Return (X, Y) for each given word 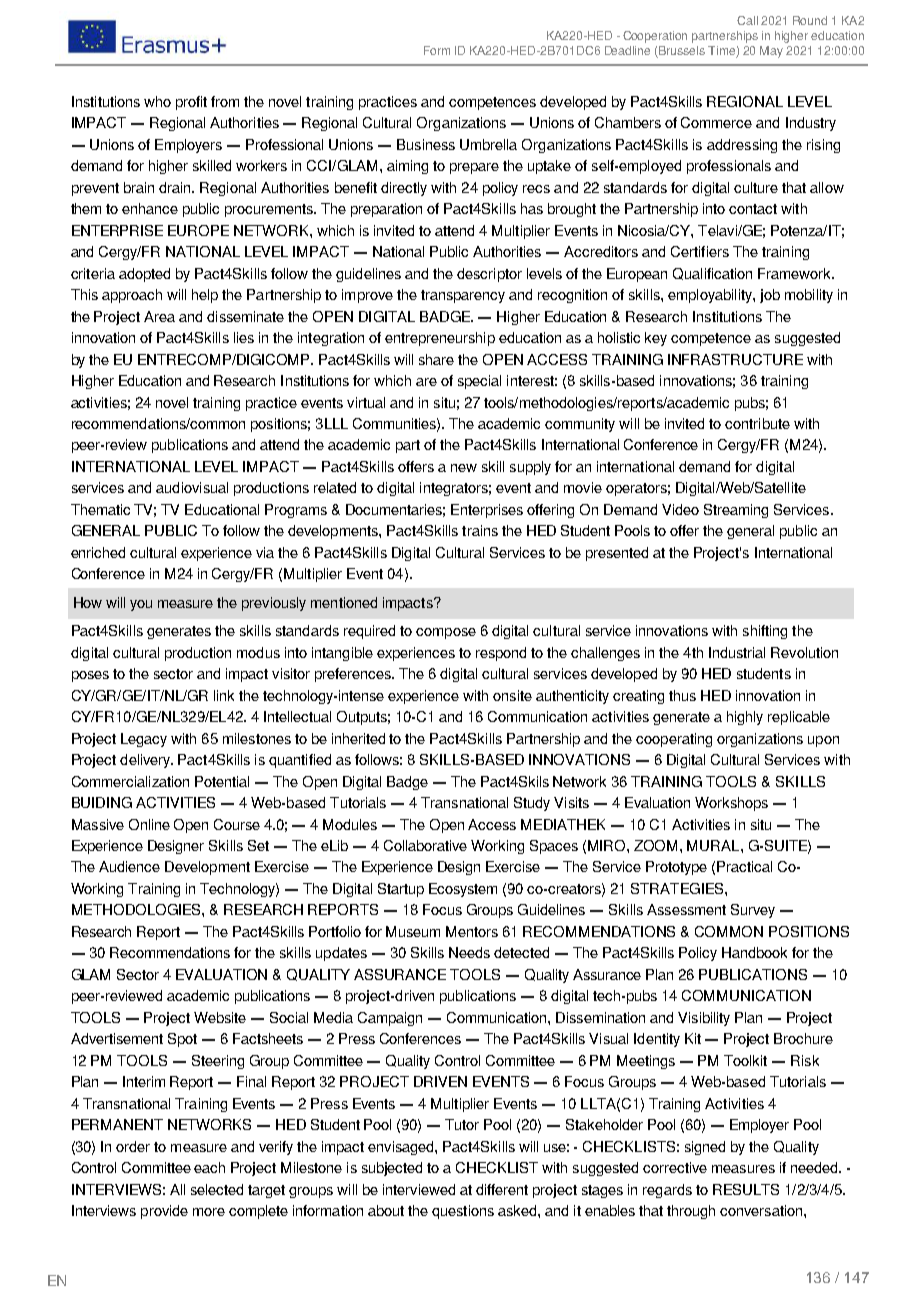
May (771, 52)
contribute (757, 423)
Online (149, 824)
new (464, 468)
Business (426, 144)
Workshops (731, 804)
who (157, 101)
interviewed (419, 1189)
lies (244, 337)
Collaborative (425, 845)
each (209, 1167)
